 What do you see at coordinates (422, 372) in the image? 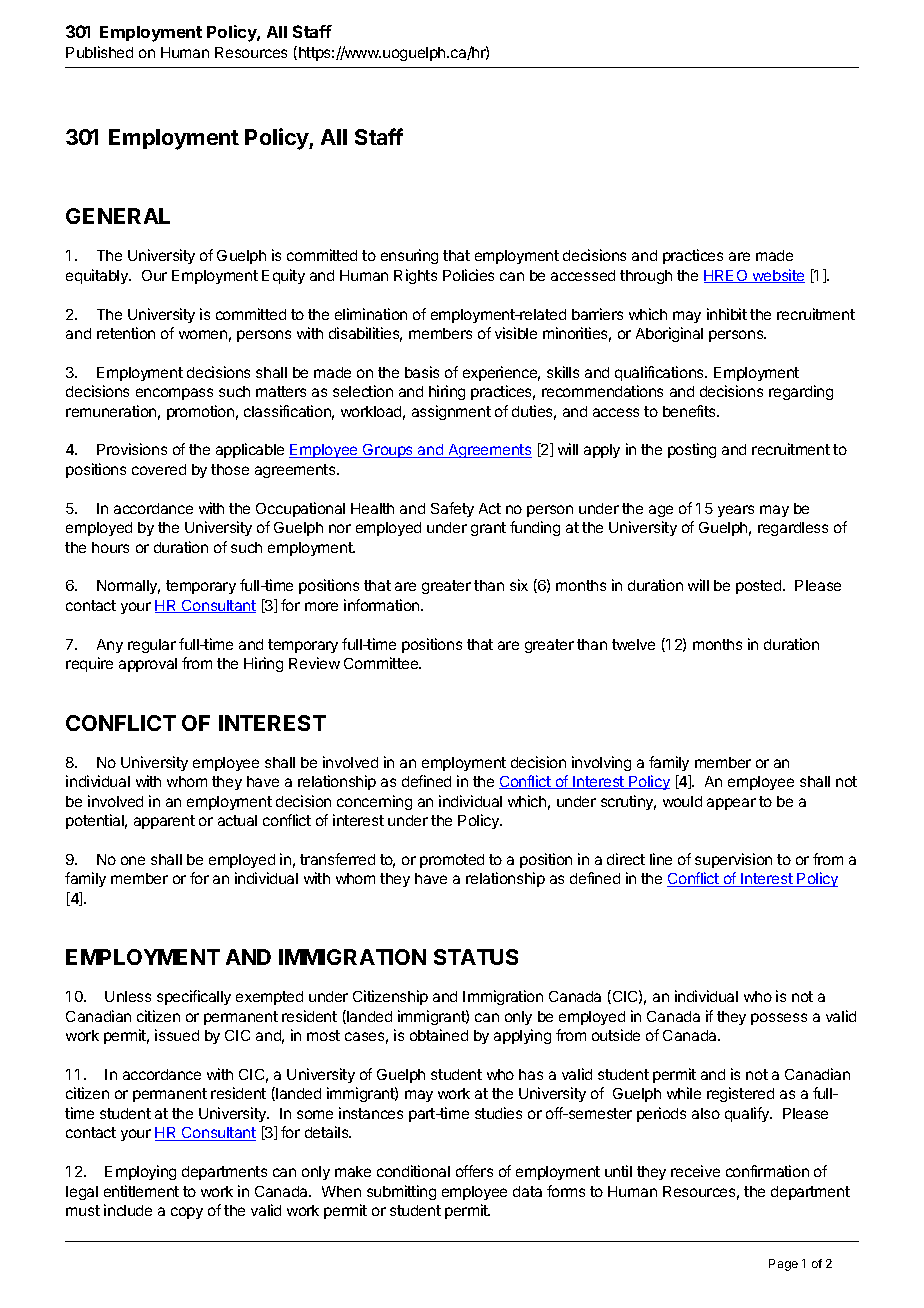
I see `basis` at bounding box center [422, 372].
